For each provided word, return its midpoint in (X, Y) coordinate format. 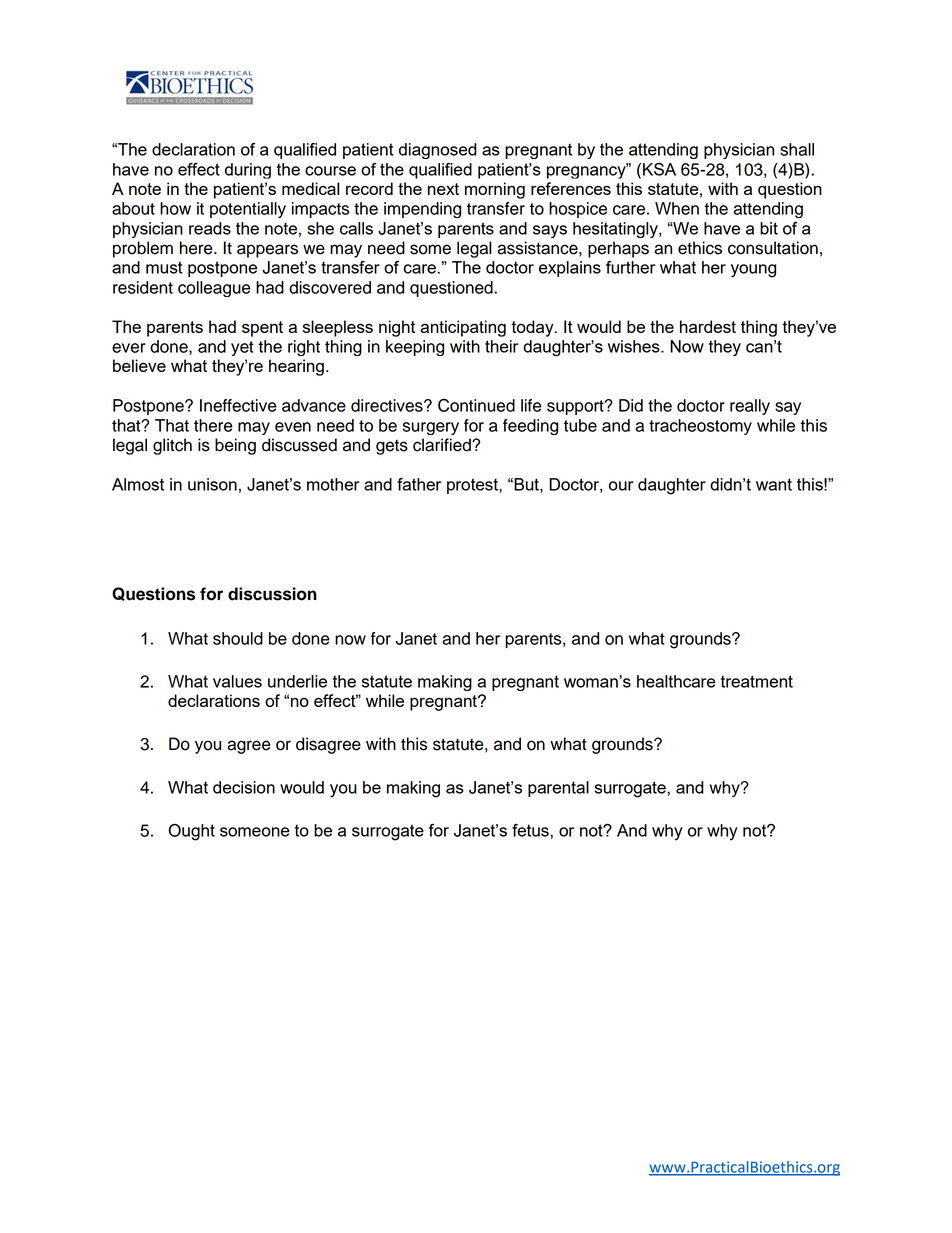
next (443, 189)
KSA (659, 169)
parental (558, 789)
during (248, 171)
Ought (191, 832)
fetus (531, 830)
